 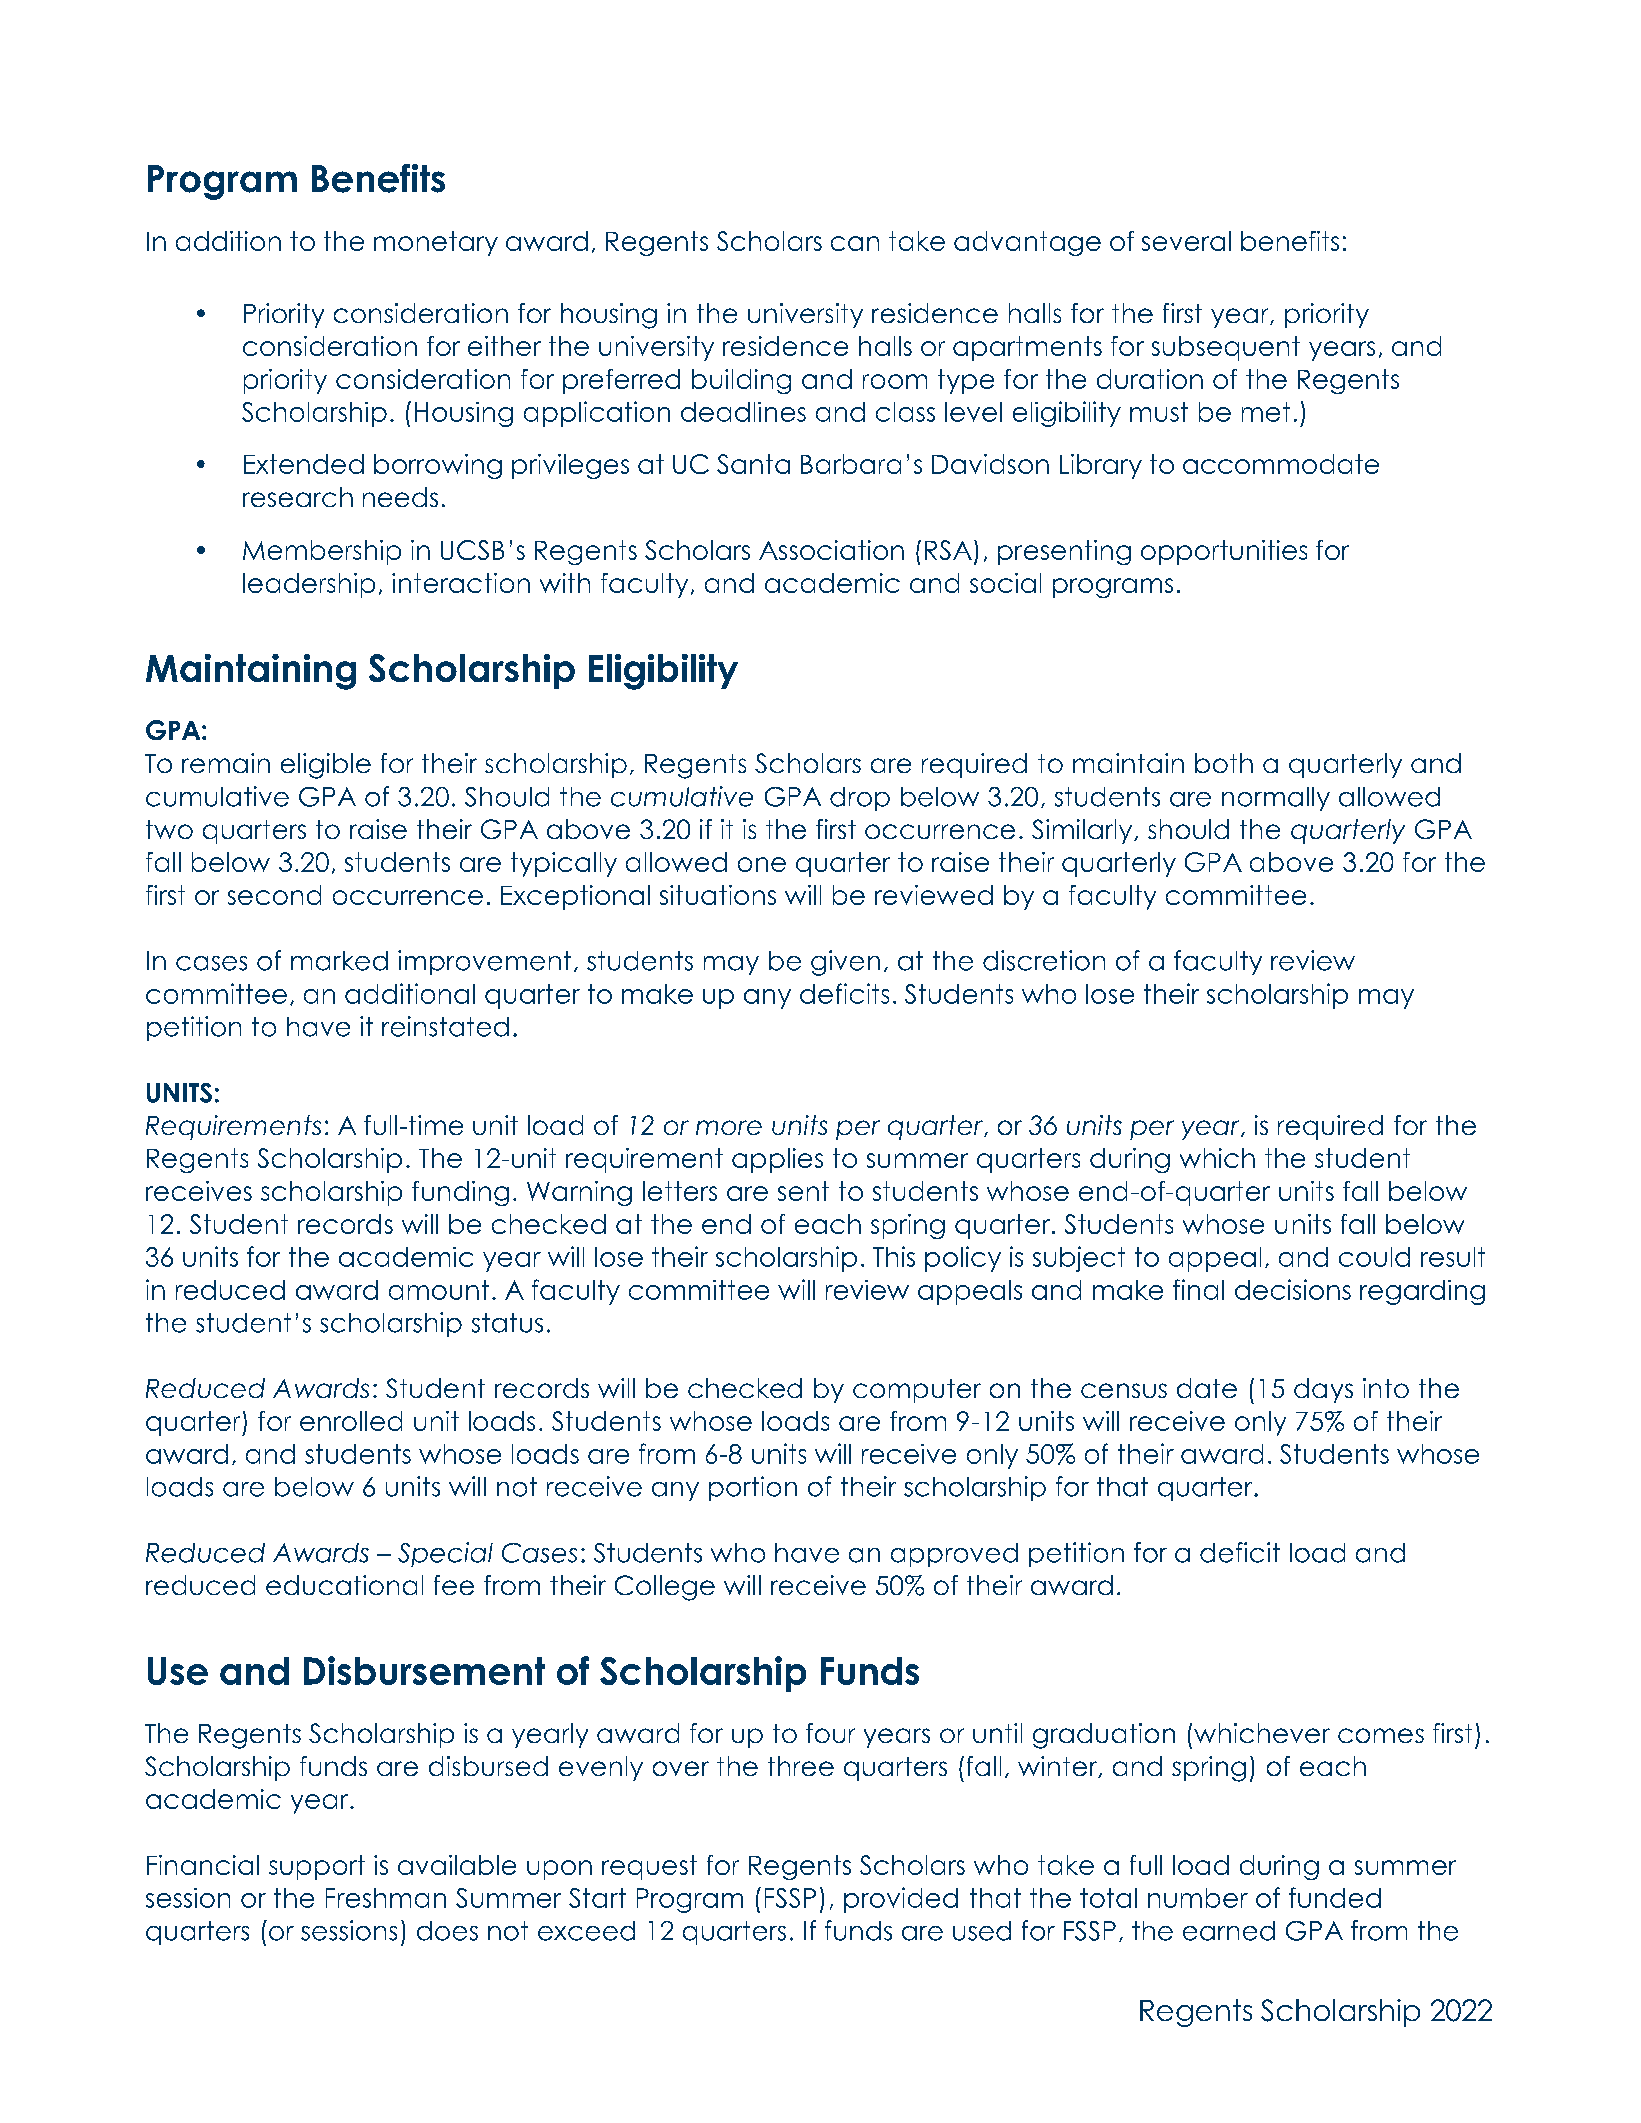 What do you see at coordinates (351, 1421) in the screenshot?
I see `enrolled` at bounding box center [351, 1421].
